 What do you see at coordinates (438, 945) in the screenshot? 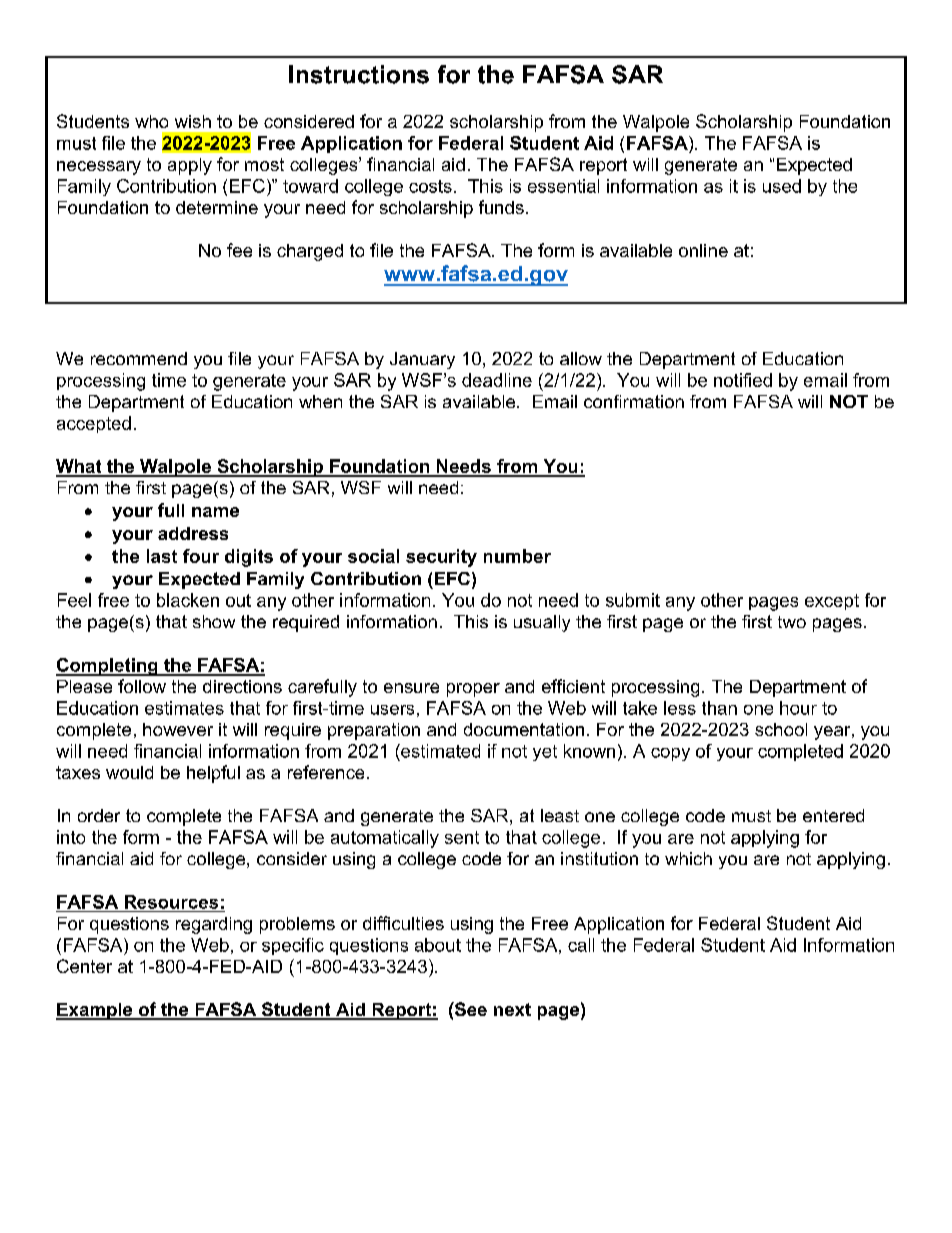
I see `about` at bounding box center [438, 945].
